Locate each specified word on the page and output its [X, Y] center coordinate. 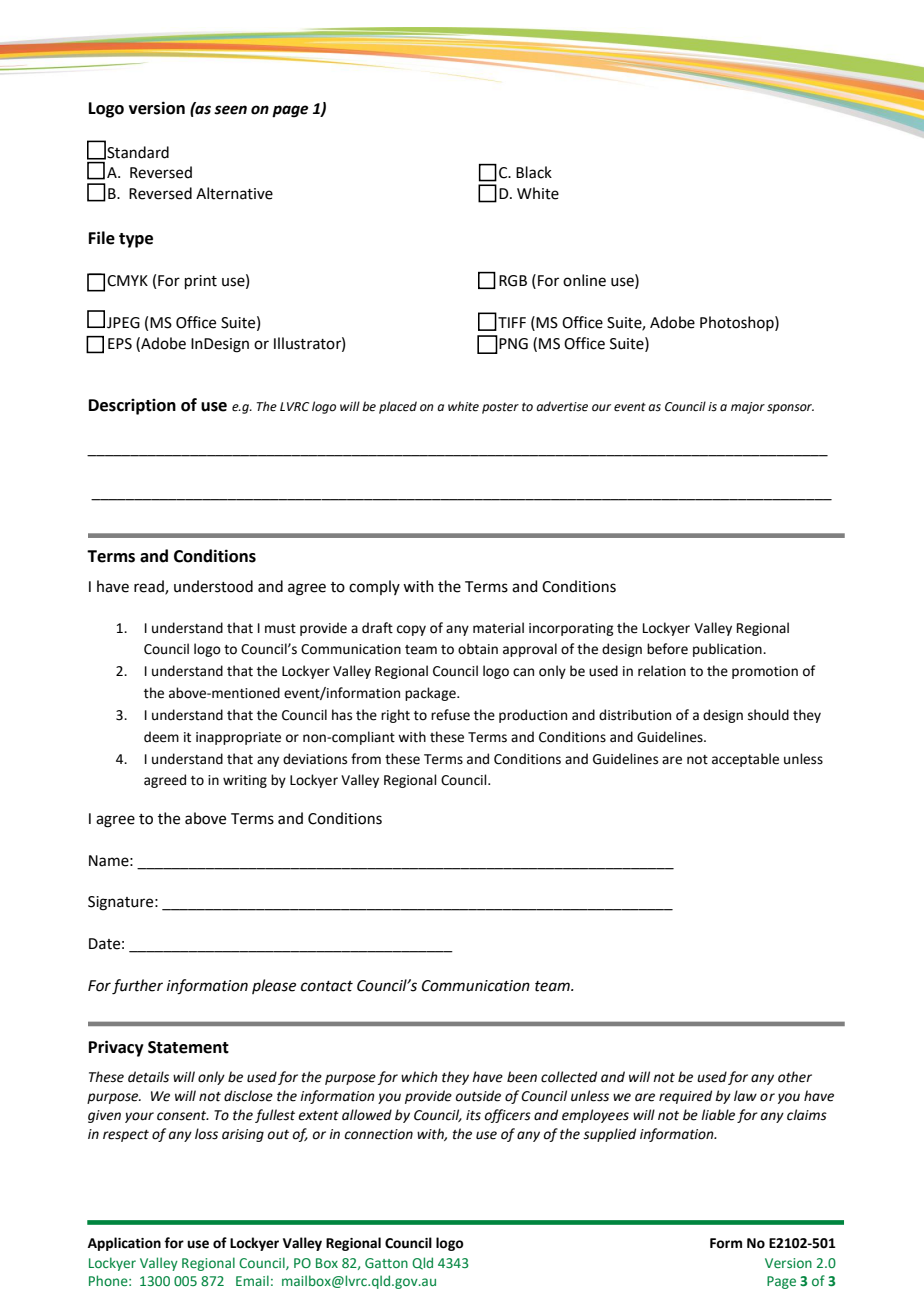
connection [378, 1134]
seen [230, 110]
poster [500, 408]
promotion [765, 672]
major [748, 408]
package [431, 694]
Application [124, 1244]
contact [327, 986]
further [137, 987]
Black [534, 172]
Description [132, 407]
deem [161, 737]
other [795, 1077]
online [584, 280]
